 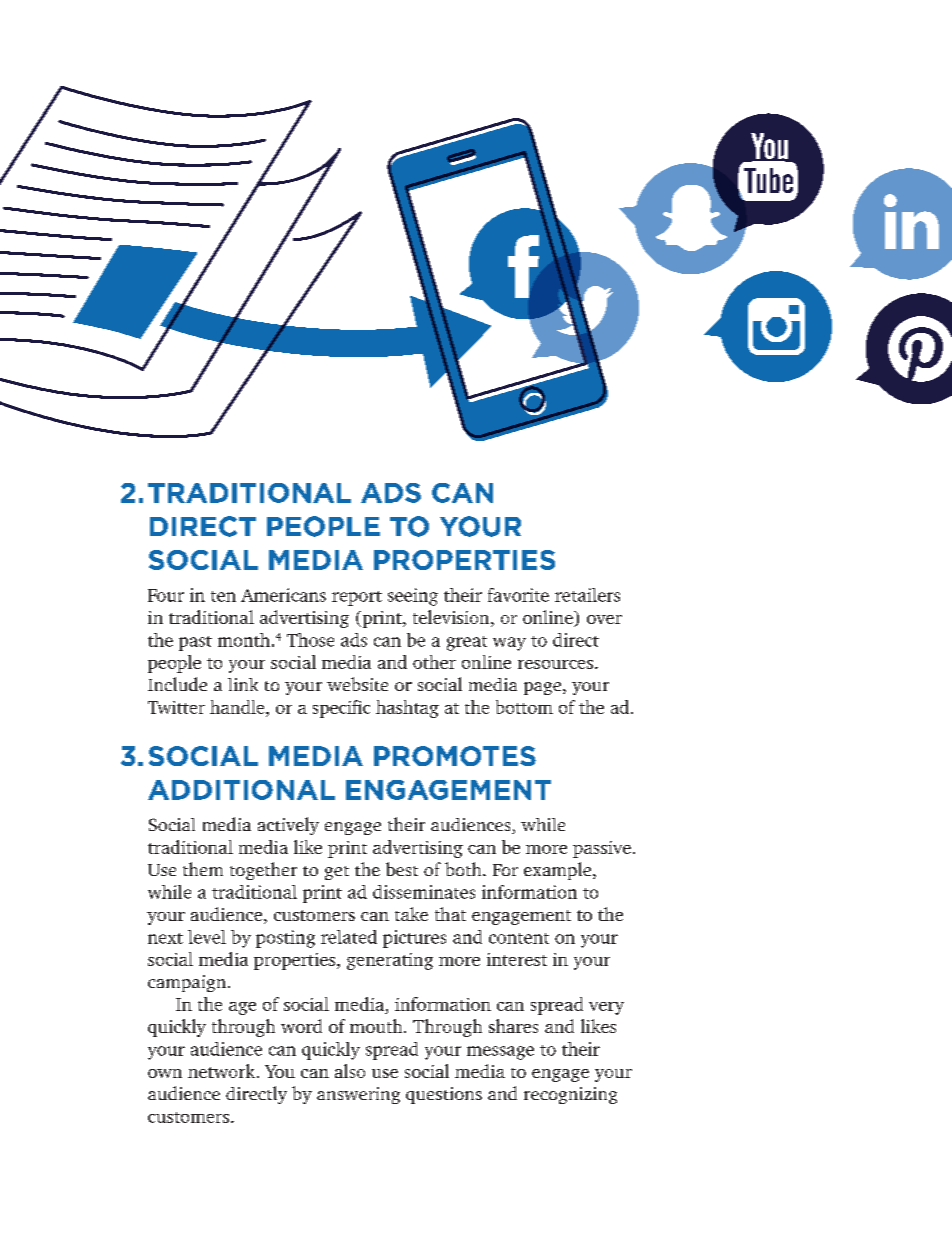 I want to click on retailers, so click(x=587, y=595).
